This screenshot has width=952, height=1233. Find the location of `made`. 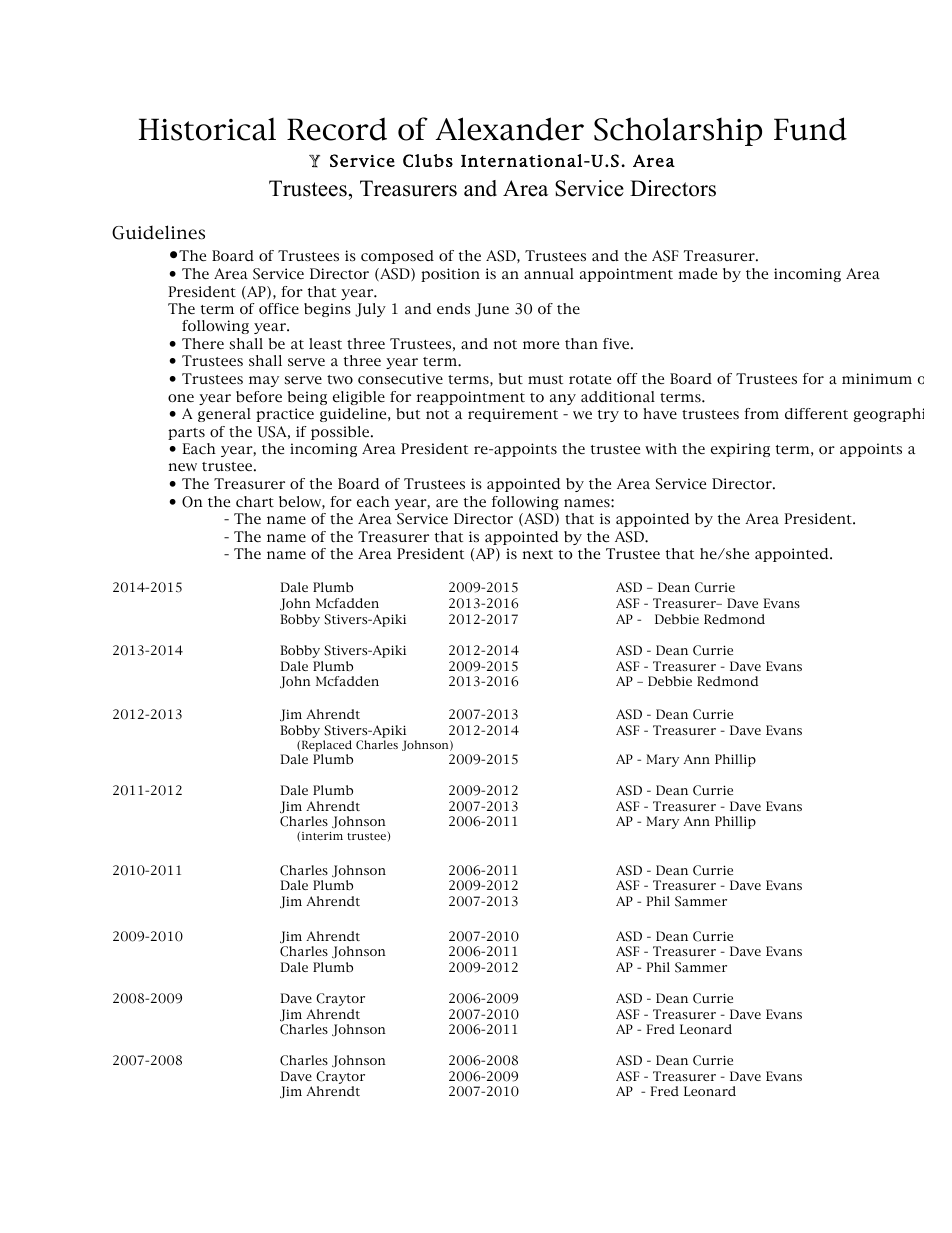

made is located at coordinates (697, 273).
